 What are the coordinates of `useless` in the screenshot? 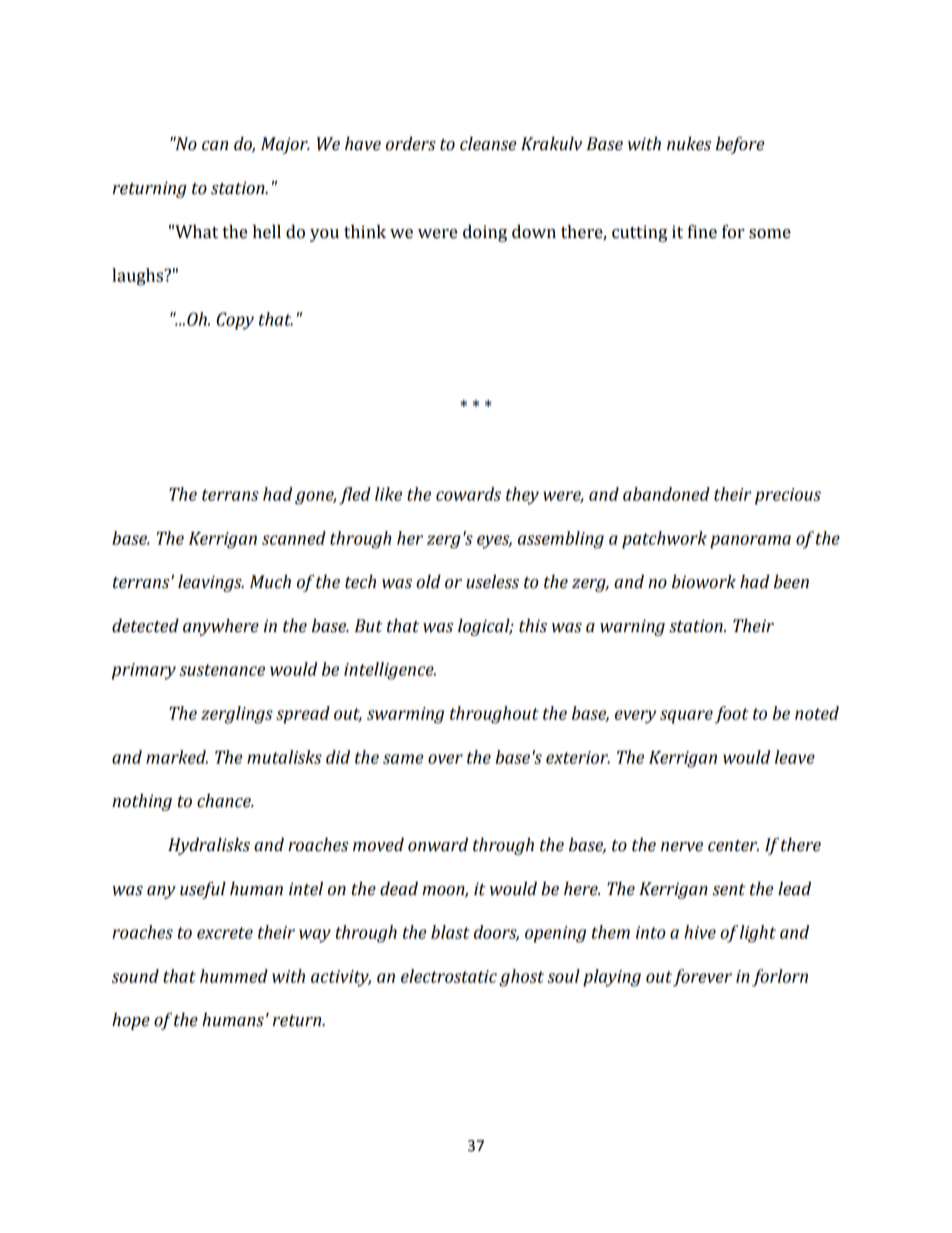 It's located at (492, 582).
